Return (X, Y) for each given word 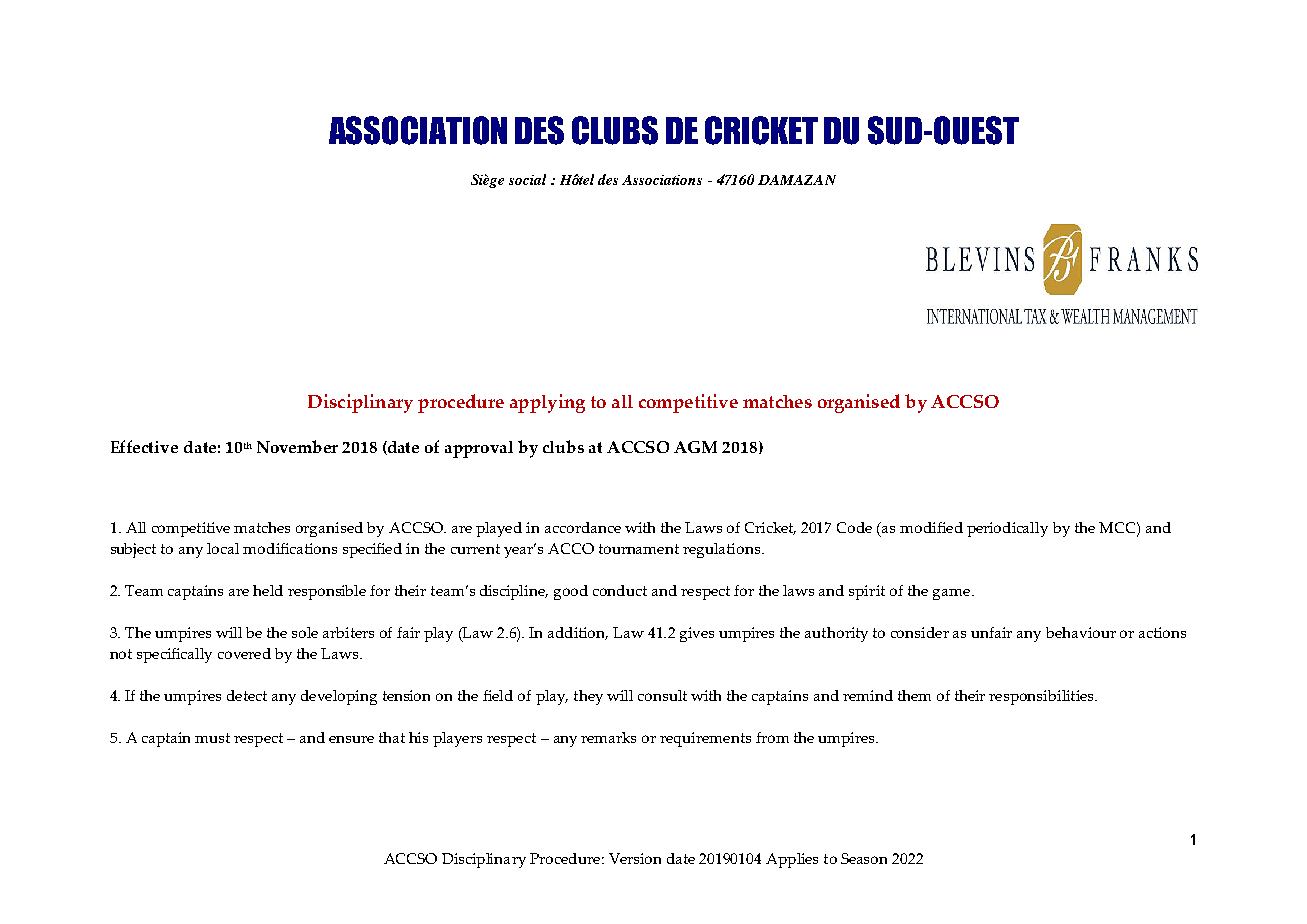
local (223, 548)
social (527, 179)
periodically (1007, 529)
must (212, 738)
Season (864, 858)
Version (635, 858)
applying (547, 403)
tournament (639, 549)
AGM (695, 447)
